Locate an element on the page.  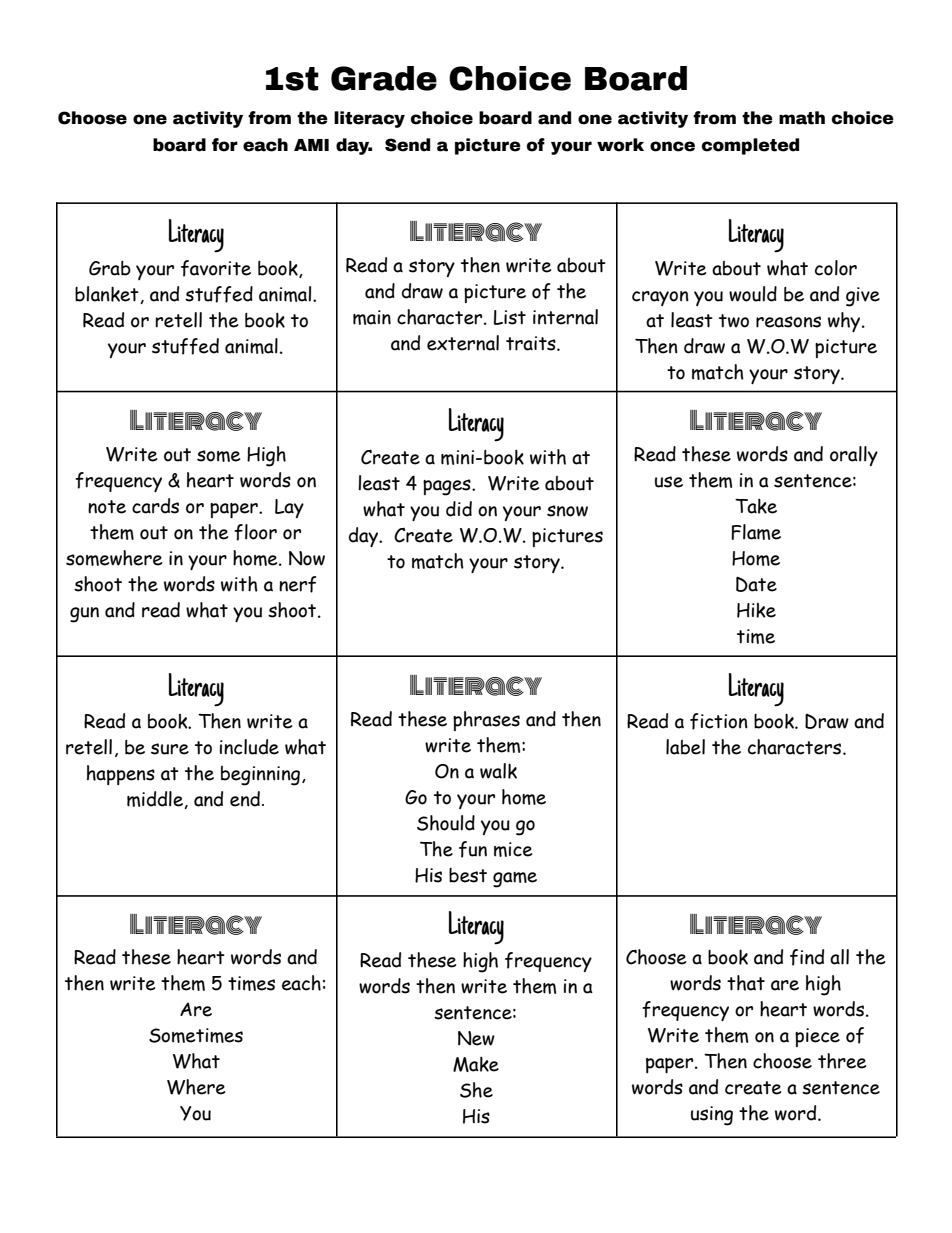
label is located at coordinates (685, 747).
